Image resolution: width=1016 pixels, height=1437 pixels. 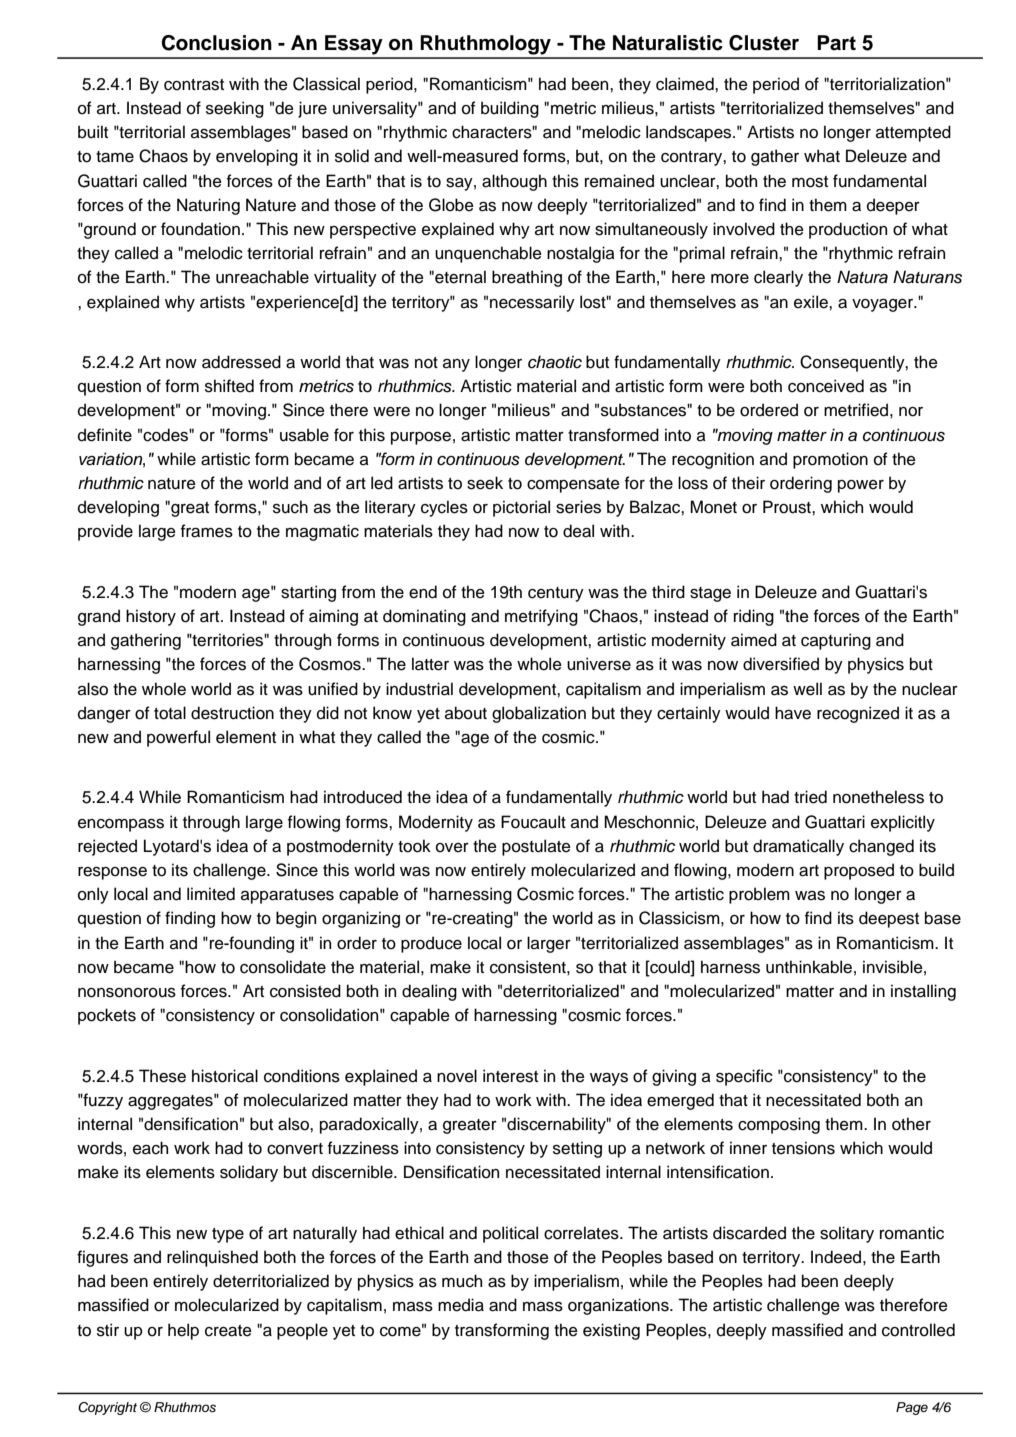 I want to click on Cluster, so click(x=764, y=43).
